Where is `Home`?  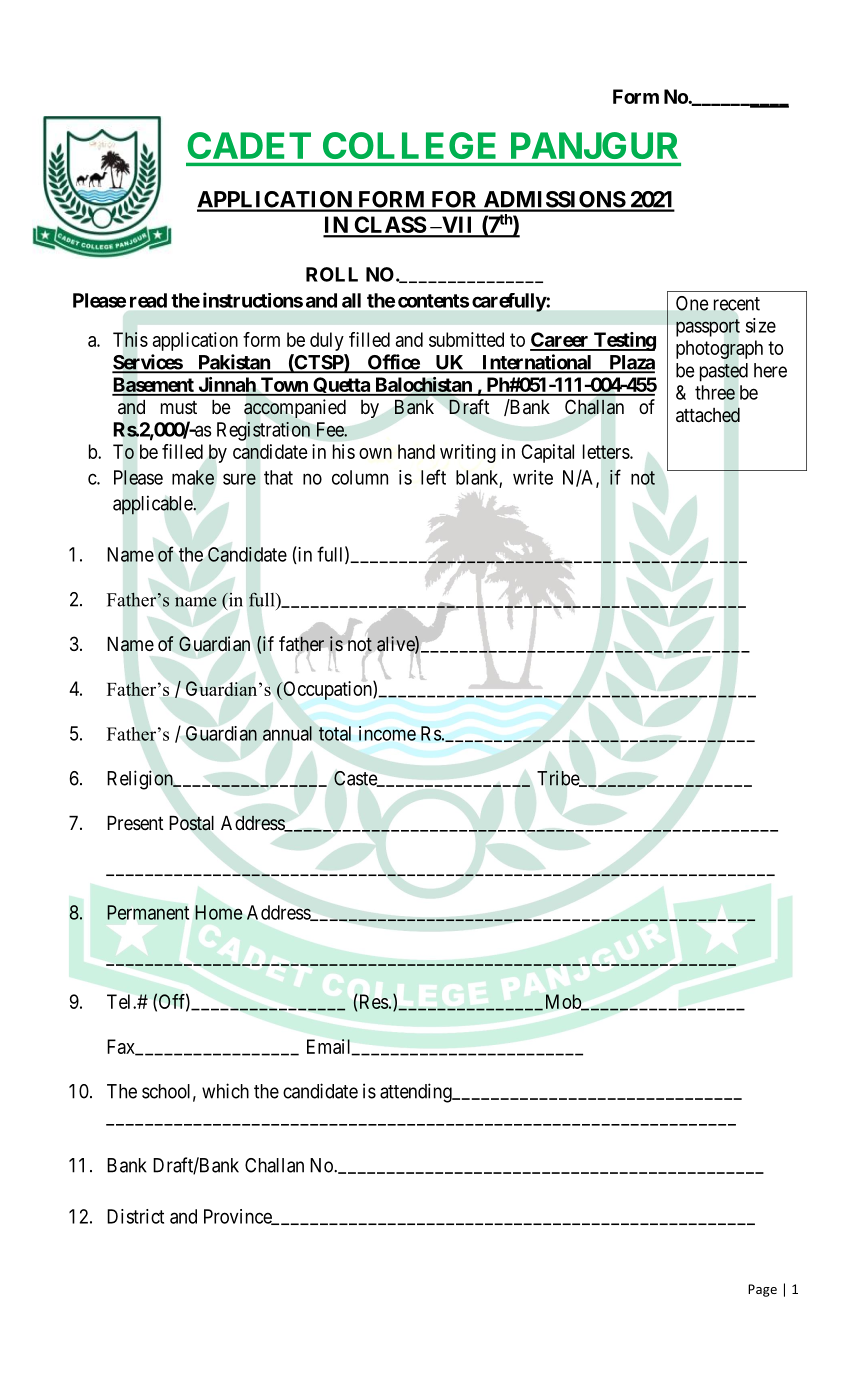
Home is located at coordinates (218, 912).
